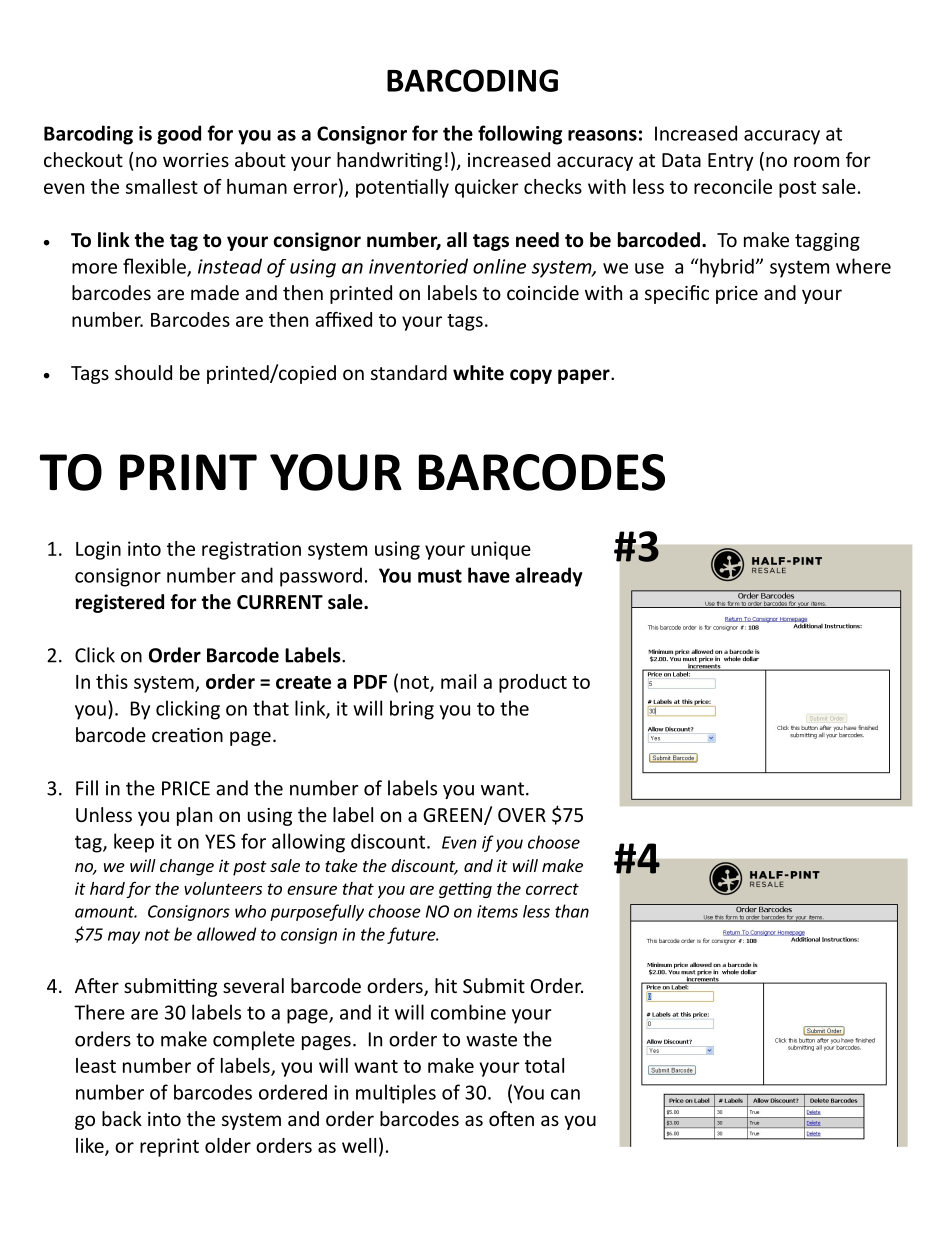  What do you see at coordinates (458, 681) in the image?
I see `mail` at bounding box center [458, 681].
